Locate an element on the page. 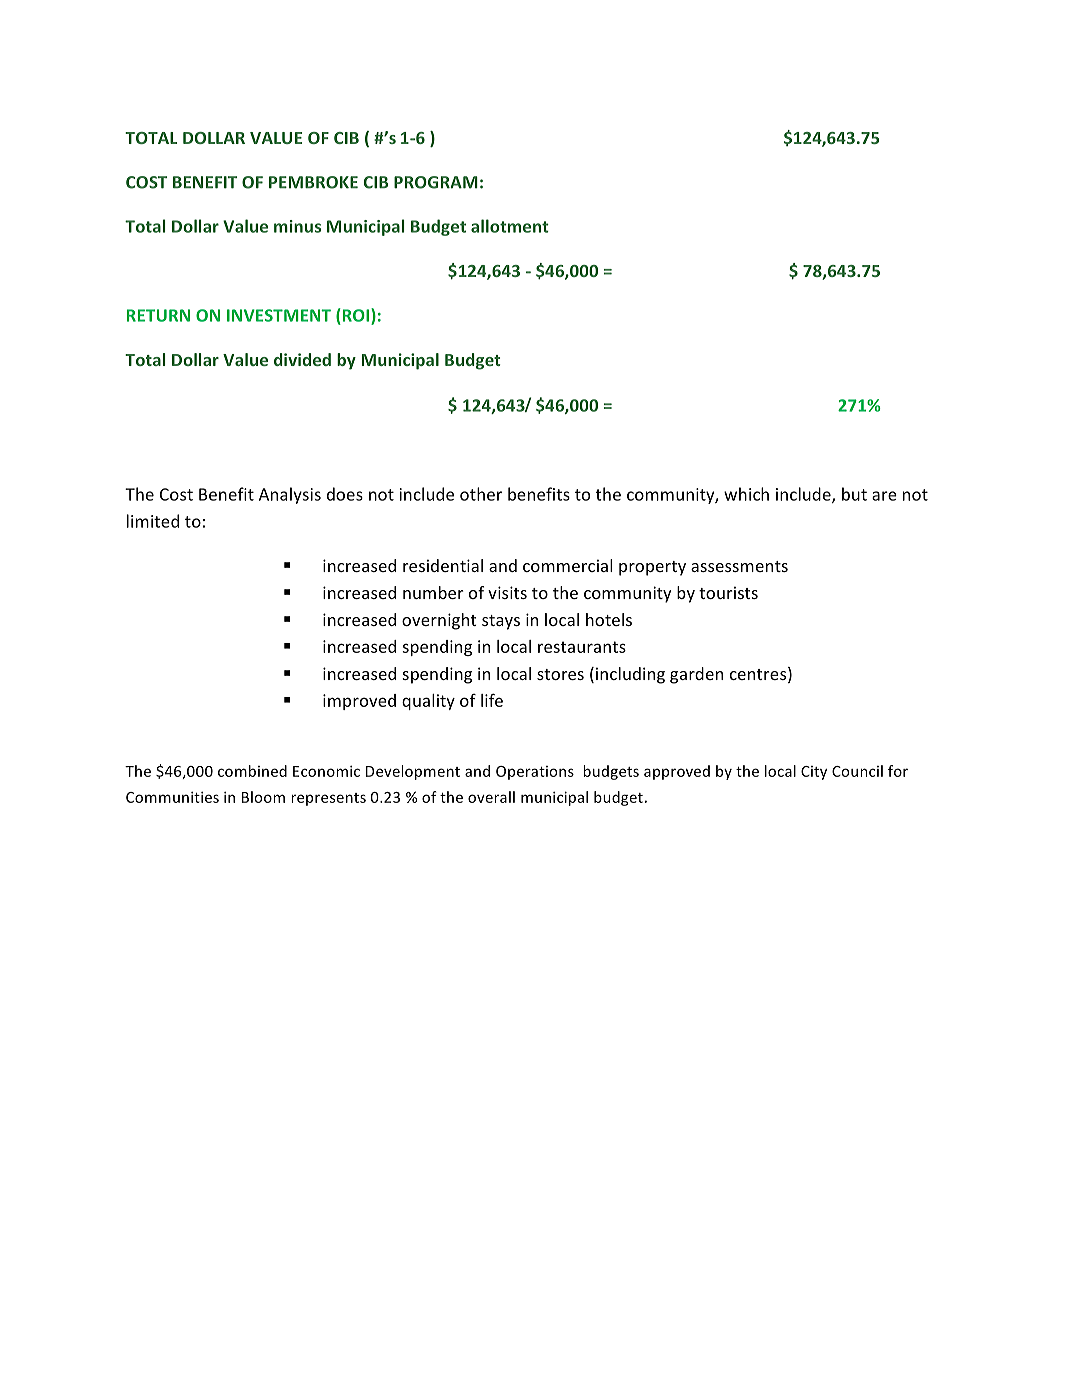 This document has width=1069, height=1384. allotment is located at coordinates (510, 226).
